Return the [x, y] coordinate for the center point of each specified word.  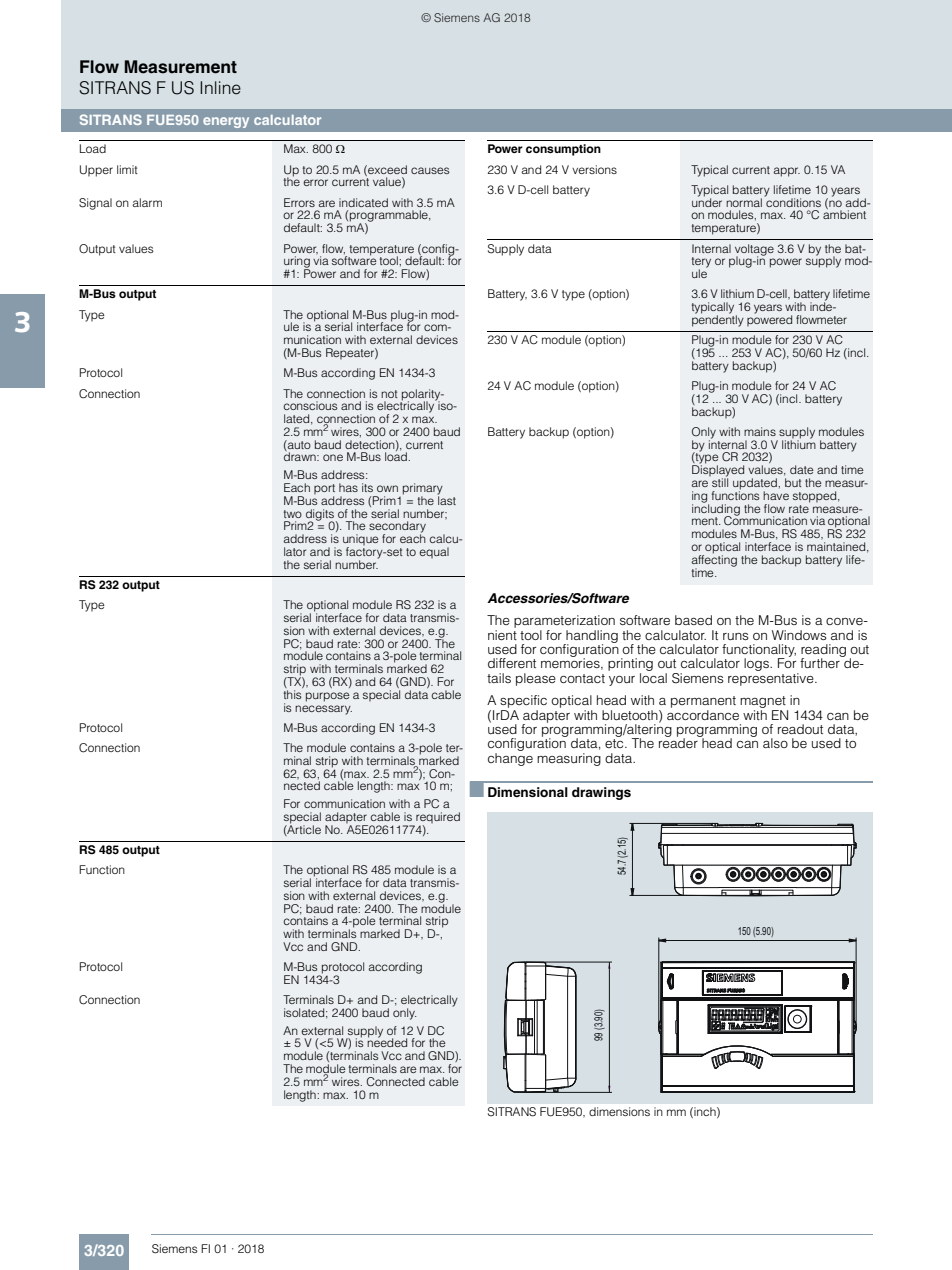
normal [744, 202]
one [333, 457]
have [776, 495]
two [293, 514]
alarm [147, 202]
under [707, 201]
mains [760, 431]
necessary [323, 710]
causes [430, 170]
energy [226, 122]
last [446, 499]
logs [757, 664]
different [512, 663]
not [389, 394]
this [293, 694]
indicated [363, 202]
